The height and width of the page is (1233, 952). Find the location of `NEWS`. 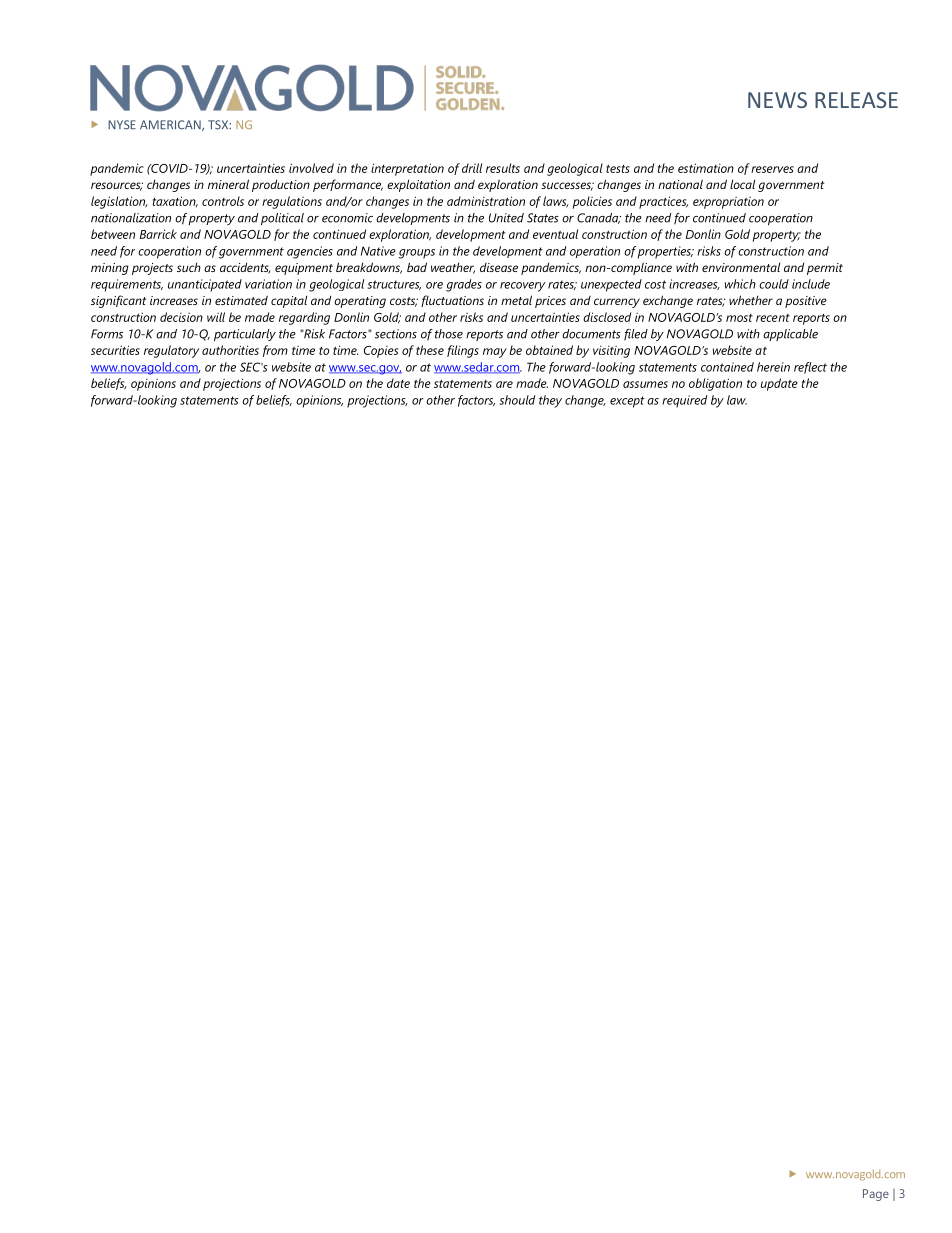

NEWS is located at coordinates (777, 100).
